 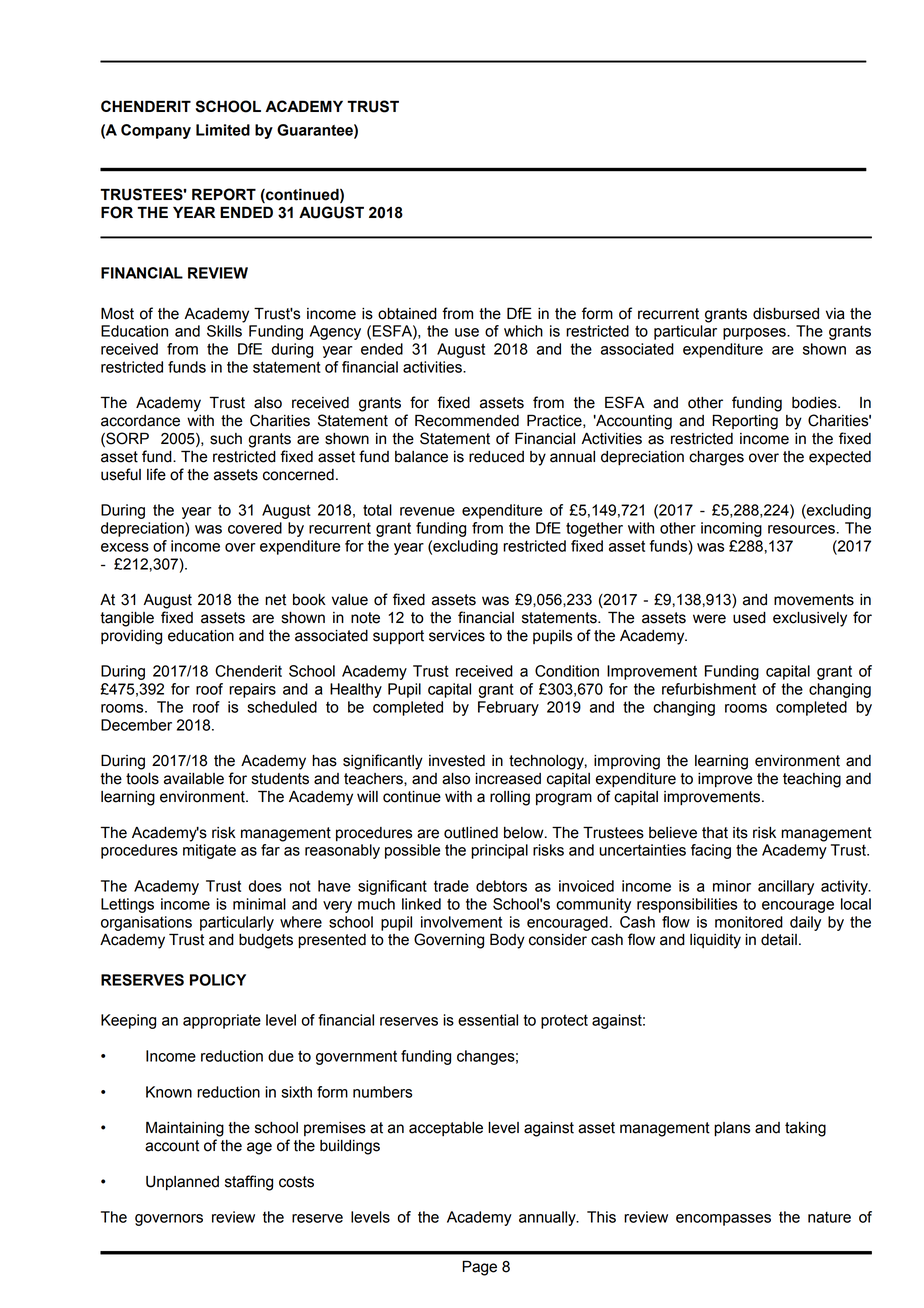 What do you see at coordinates (786, 314) in the screenshot?
I see `disbursed` at bounding box center [786, 314].
